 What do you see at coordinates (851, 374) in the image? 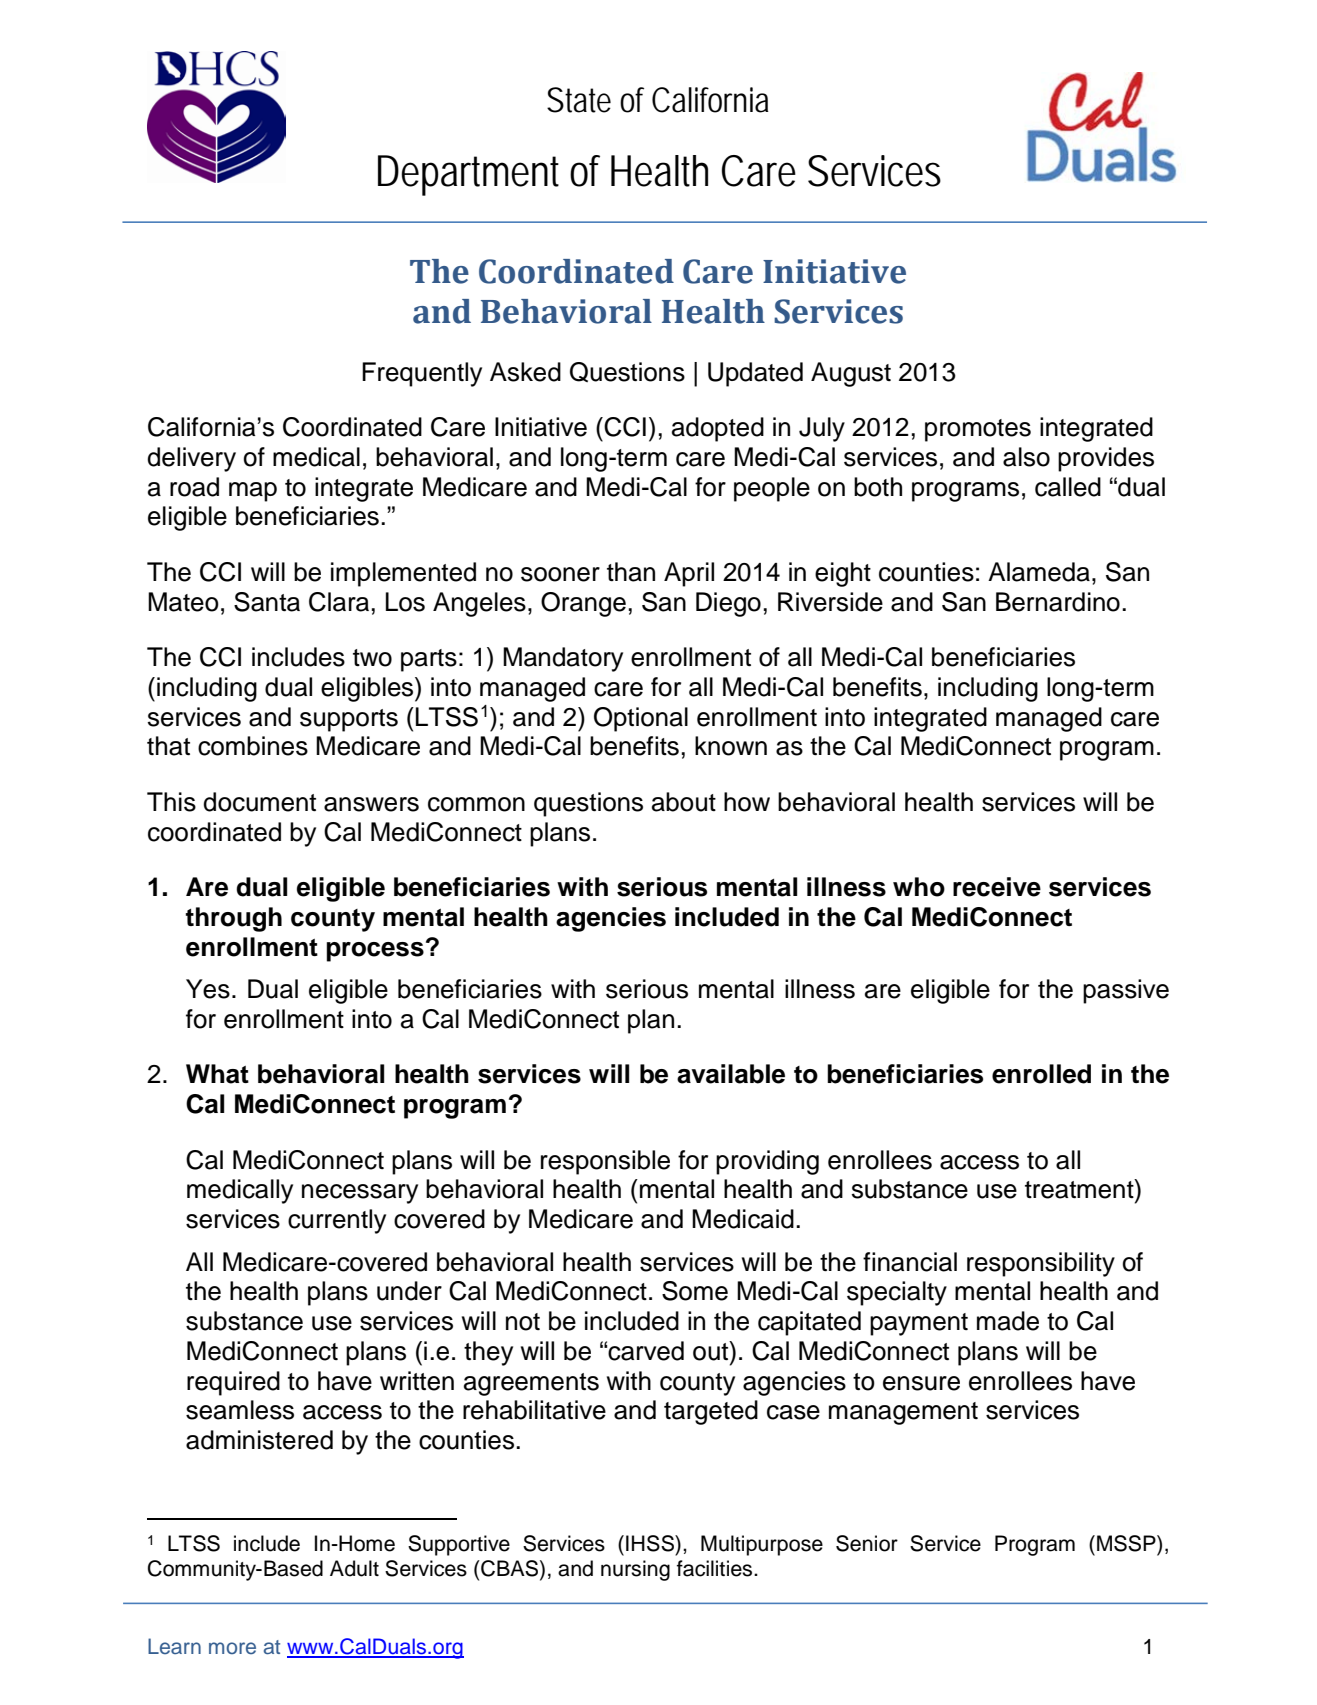
I see `August` at bounding box center [851, 374].
